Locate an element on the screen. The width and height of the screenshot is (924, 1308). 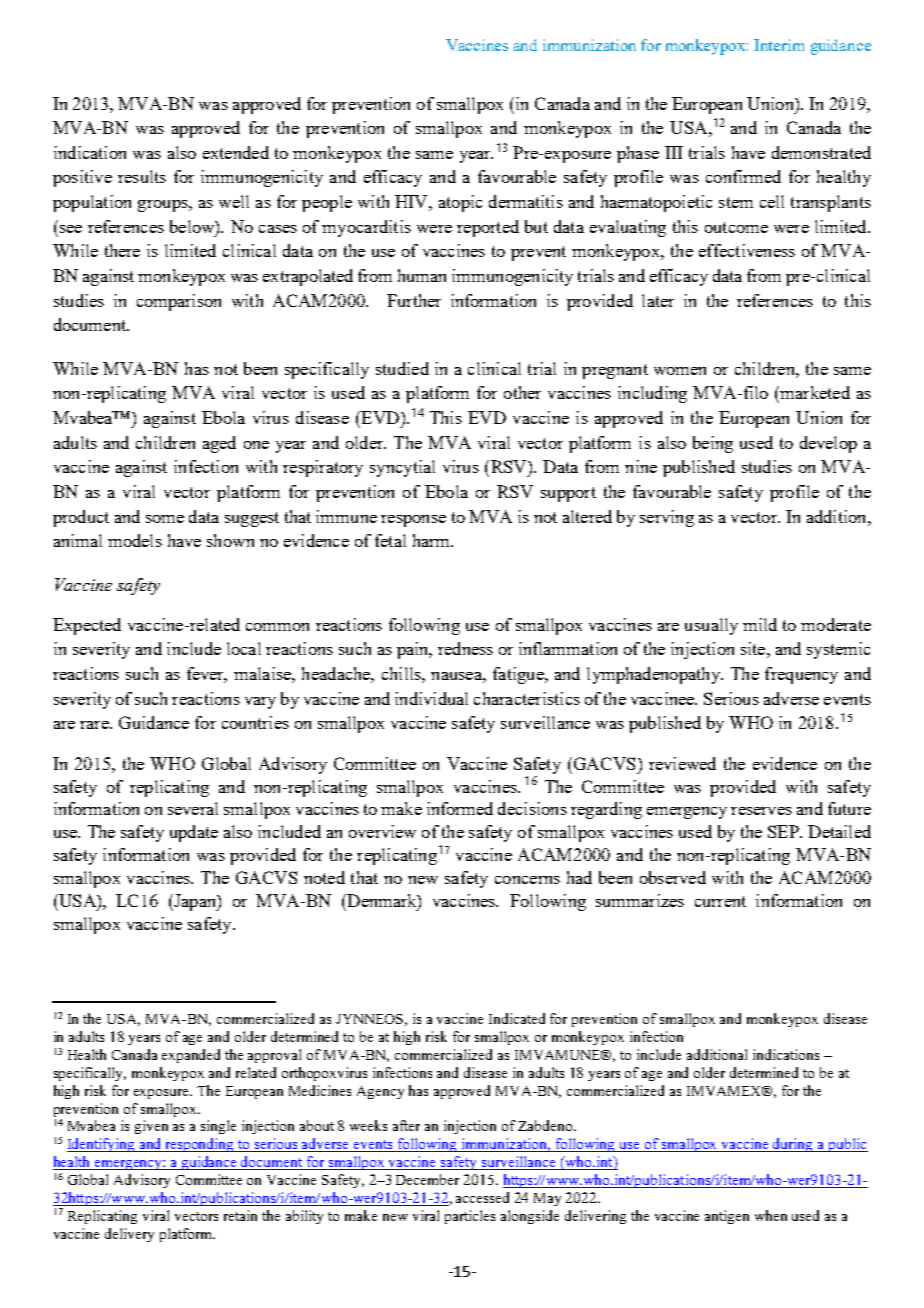
fever is located at coordinates (207, 675).
